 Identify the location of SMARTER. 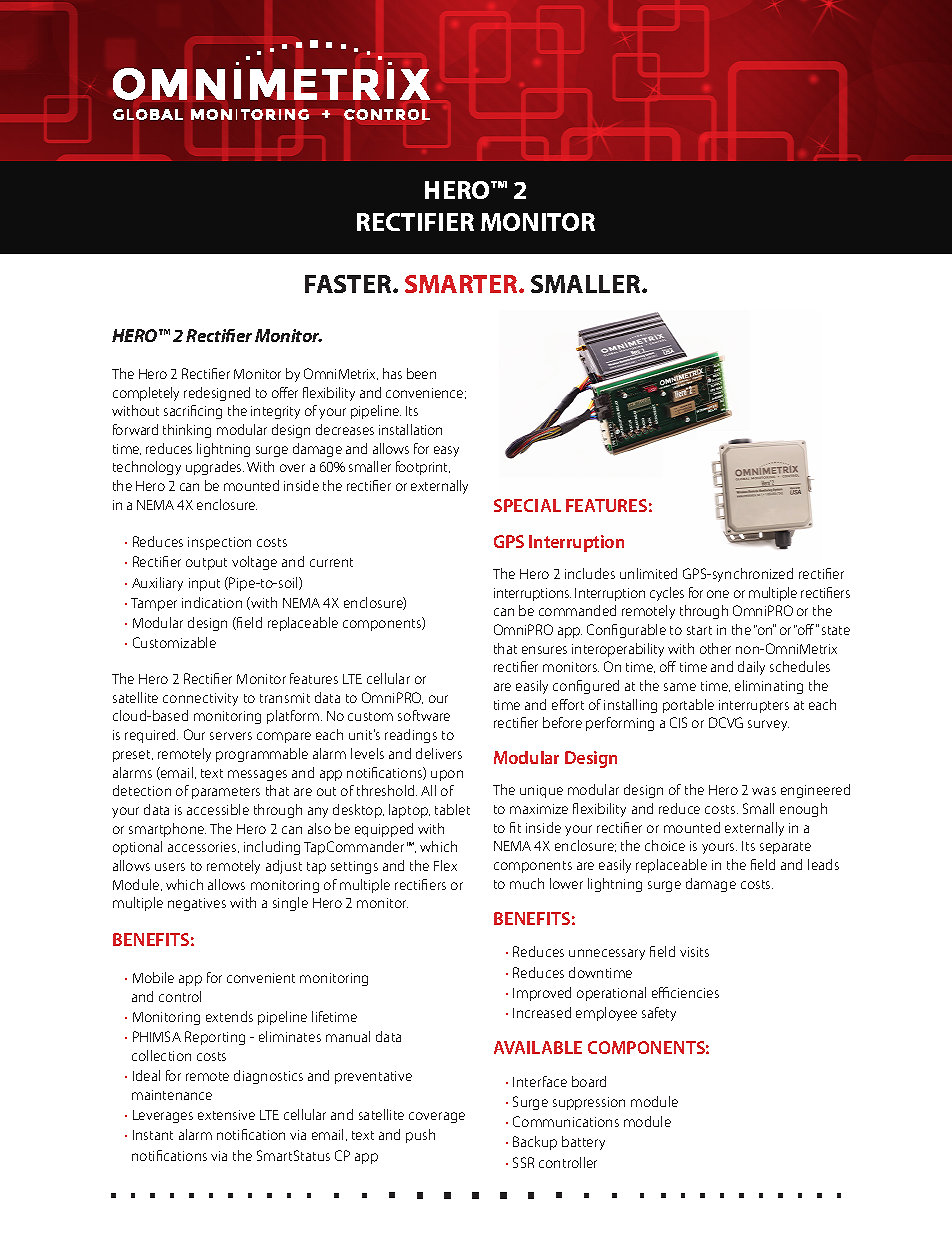
(462, 284).
